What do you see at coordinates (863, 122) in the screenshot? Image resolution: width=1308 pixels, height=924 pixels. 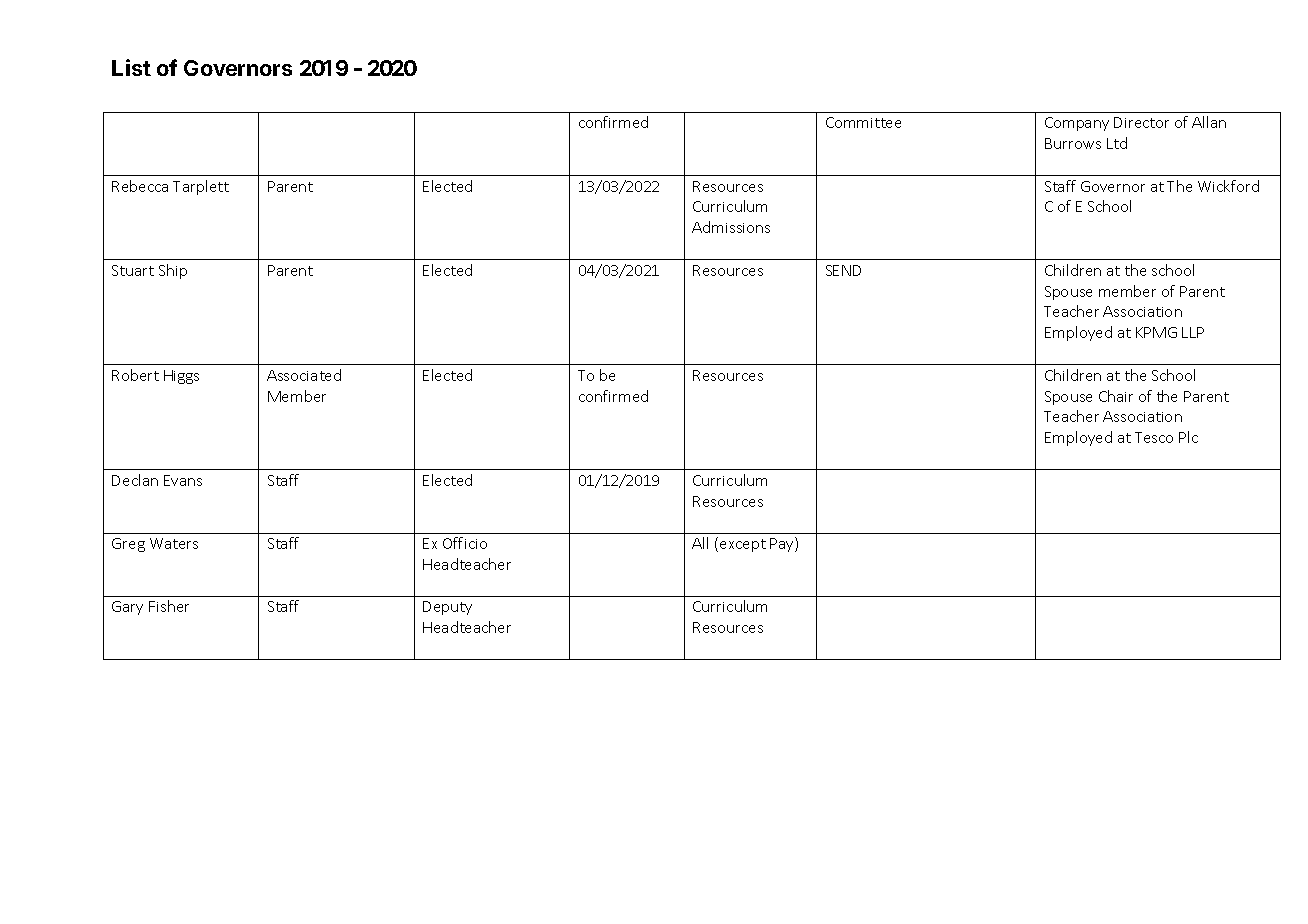 I see `Committee` at bounding box center [863, 122].
